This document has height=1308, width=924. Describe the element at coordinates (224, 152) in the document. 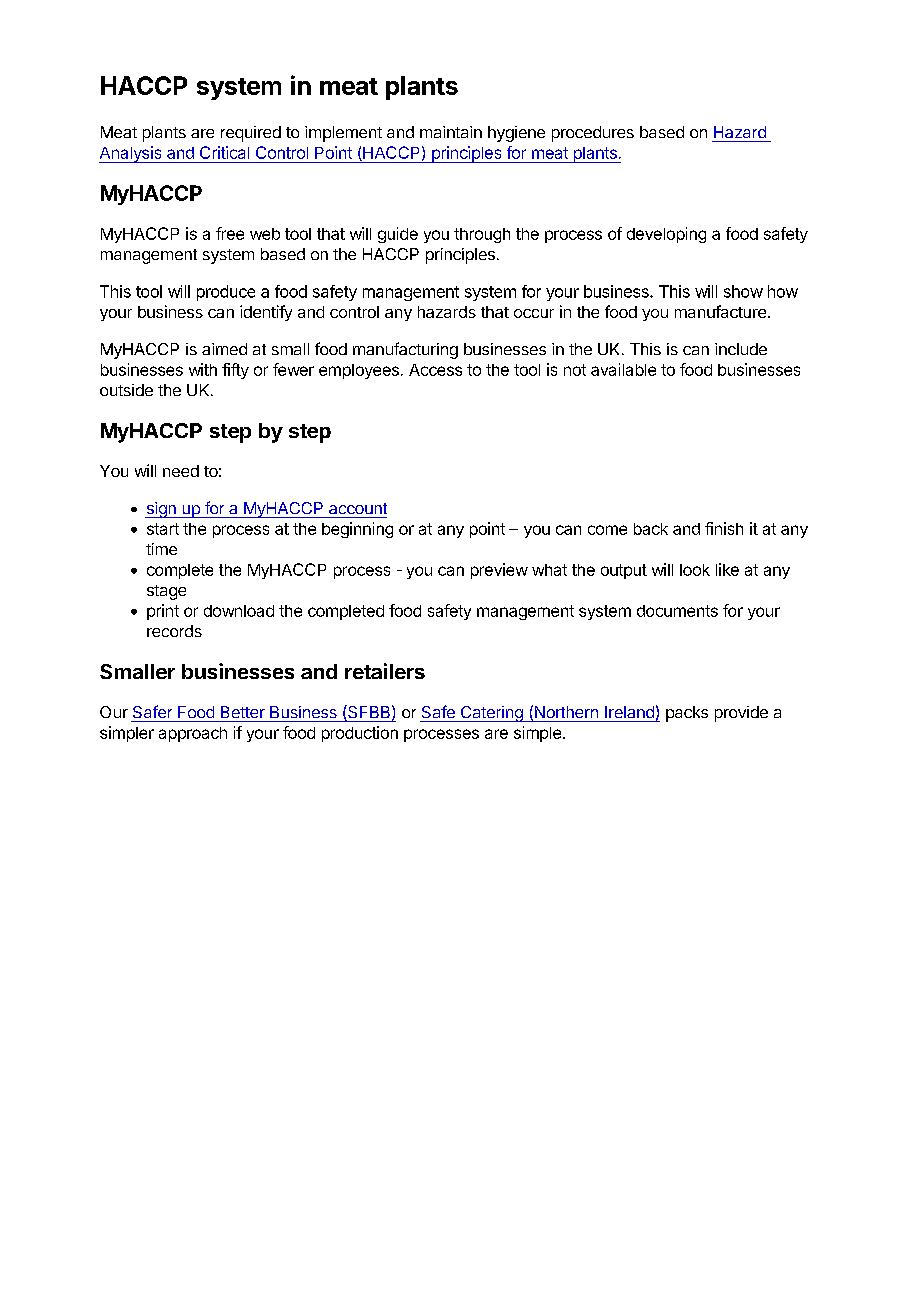

I see `Critical` at that location.
